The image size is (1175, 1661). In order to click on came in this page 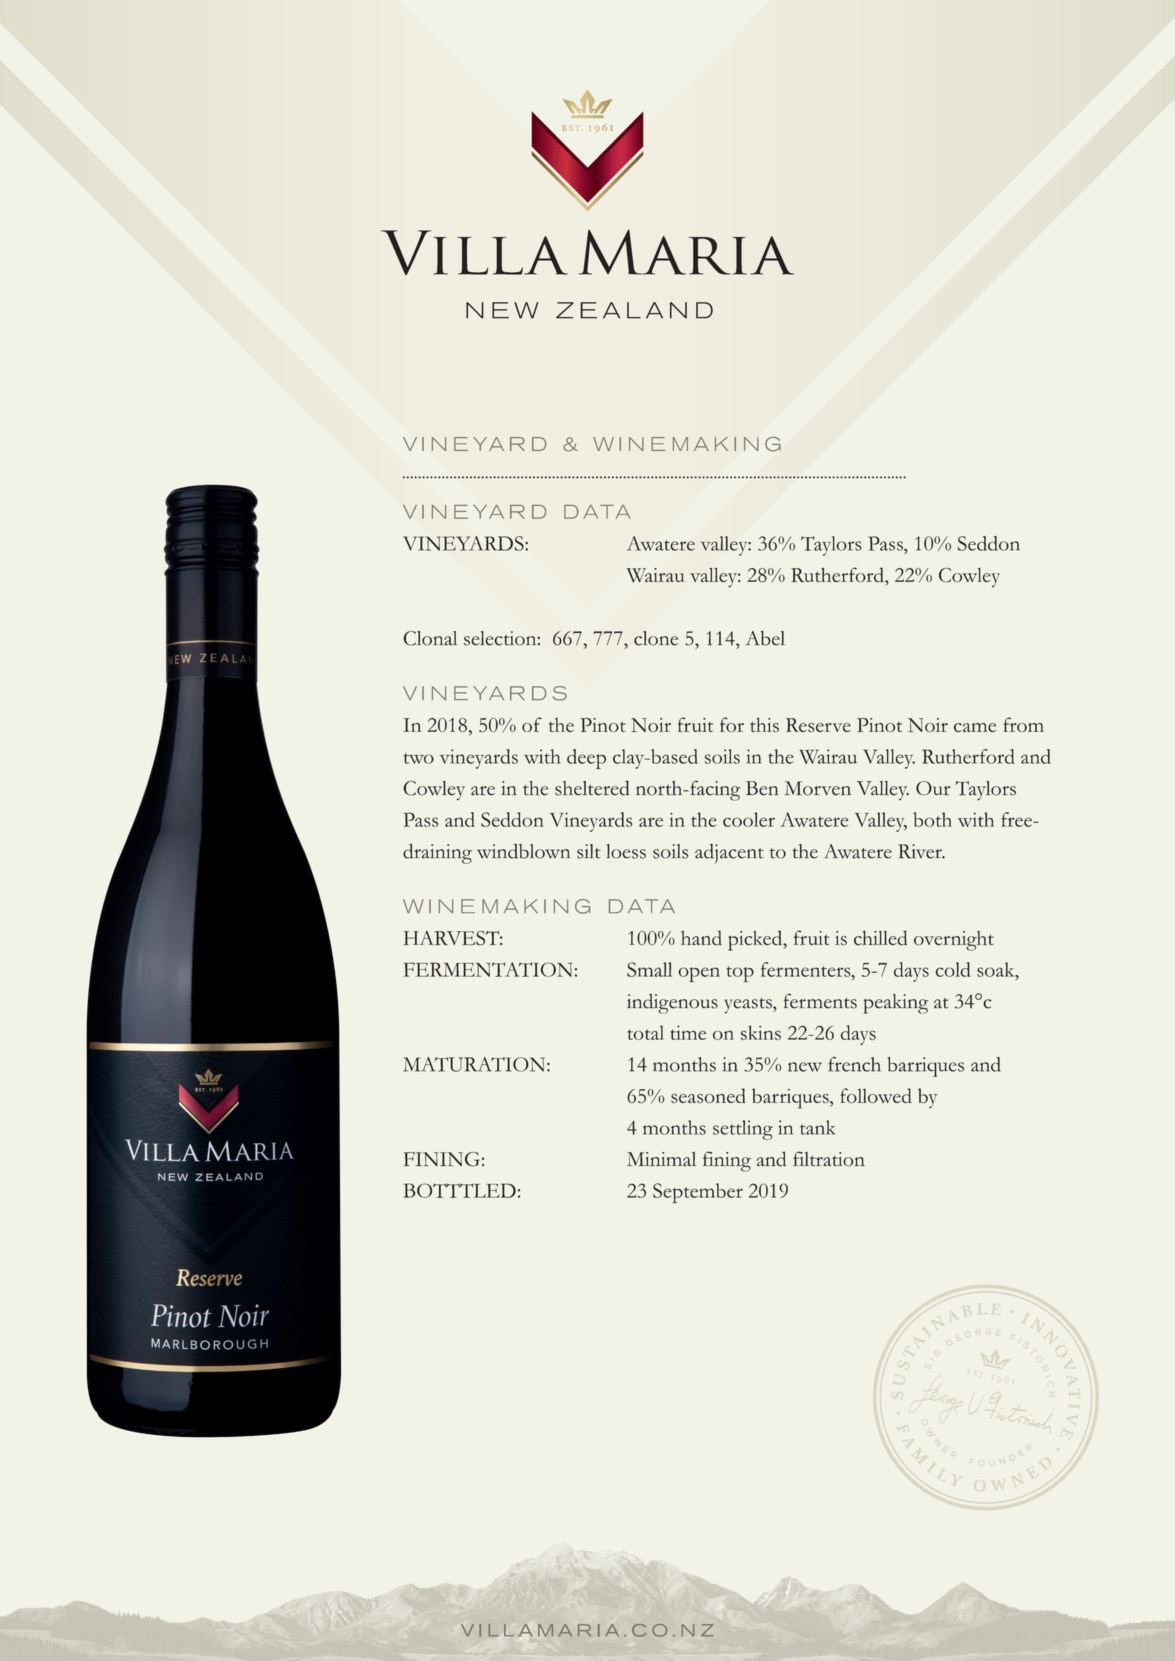, I will do `click(975, 727)`.
